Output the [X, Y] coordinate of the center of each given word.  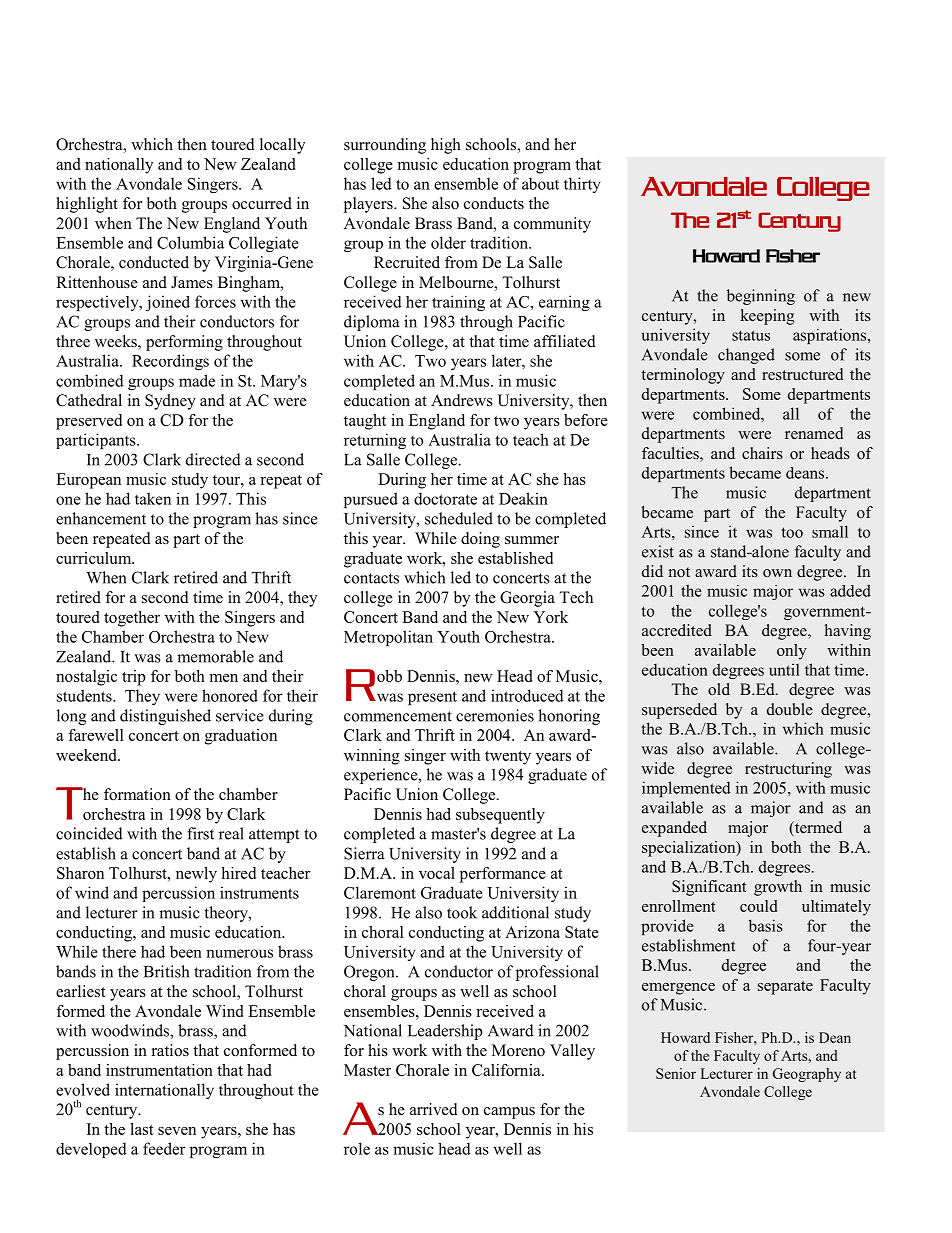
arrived [434, 1109]
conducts [494, 203]
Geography [807, 1075]
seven [177, 1131]
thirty [582, 185]
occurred [262, 203]
